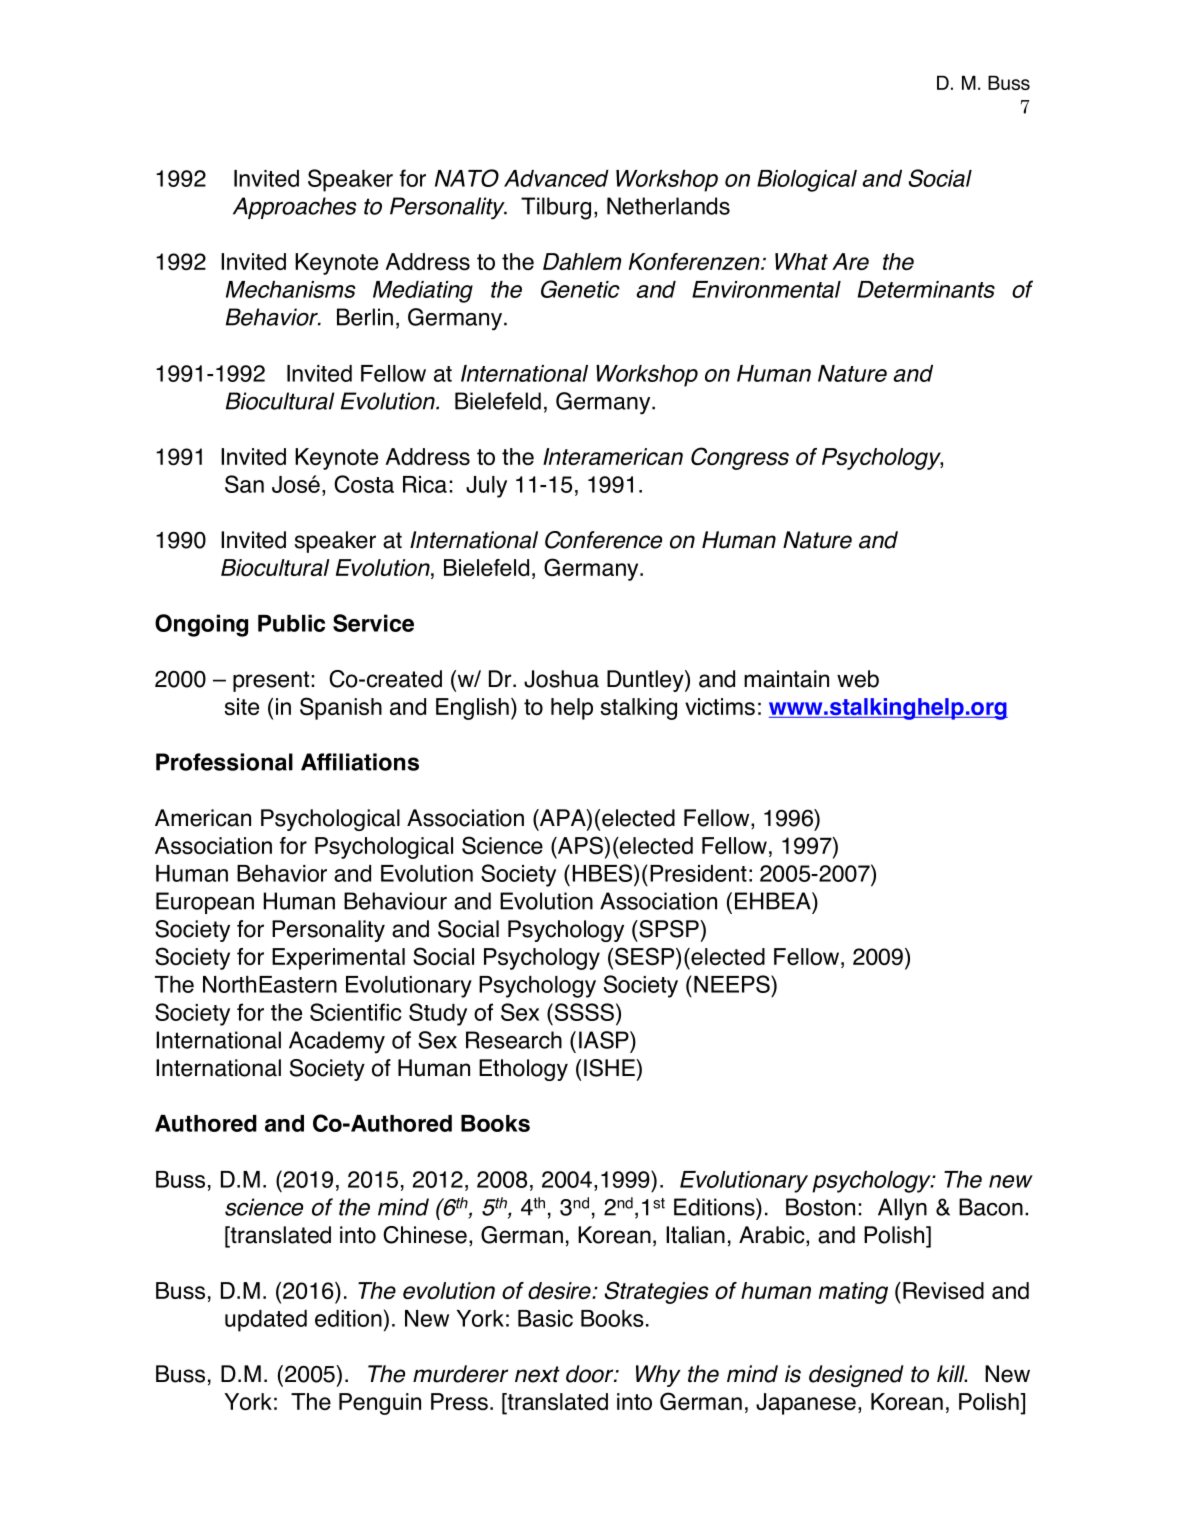 The height and width of the page is (1528, 1181). I want to click on Are, so click(850, 261).
